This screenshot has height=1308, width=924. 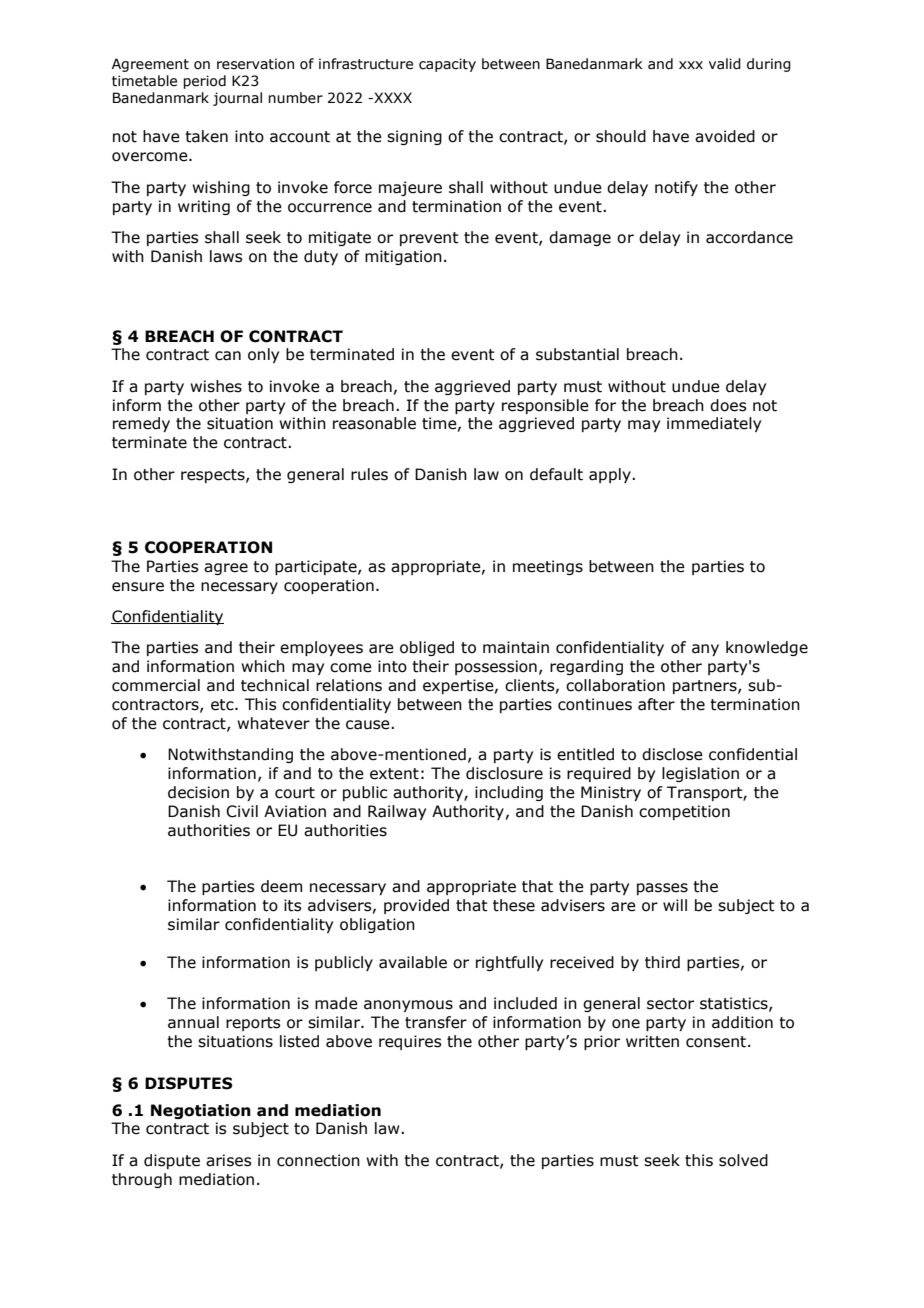 What do you see at coordinates (725, 64) in the screenshot?
I see `valid` at bounding box center [725, 64].
